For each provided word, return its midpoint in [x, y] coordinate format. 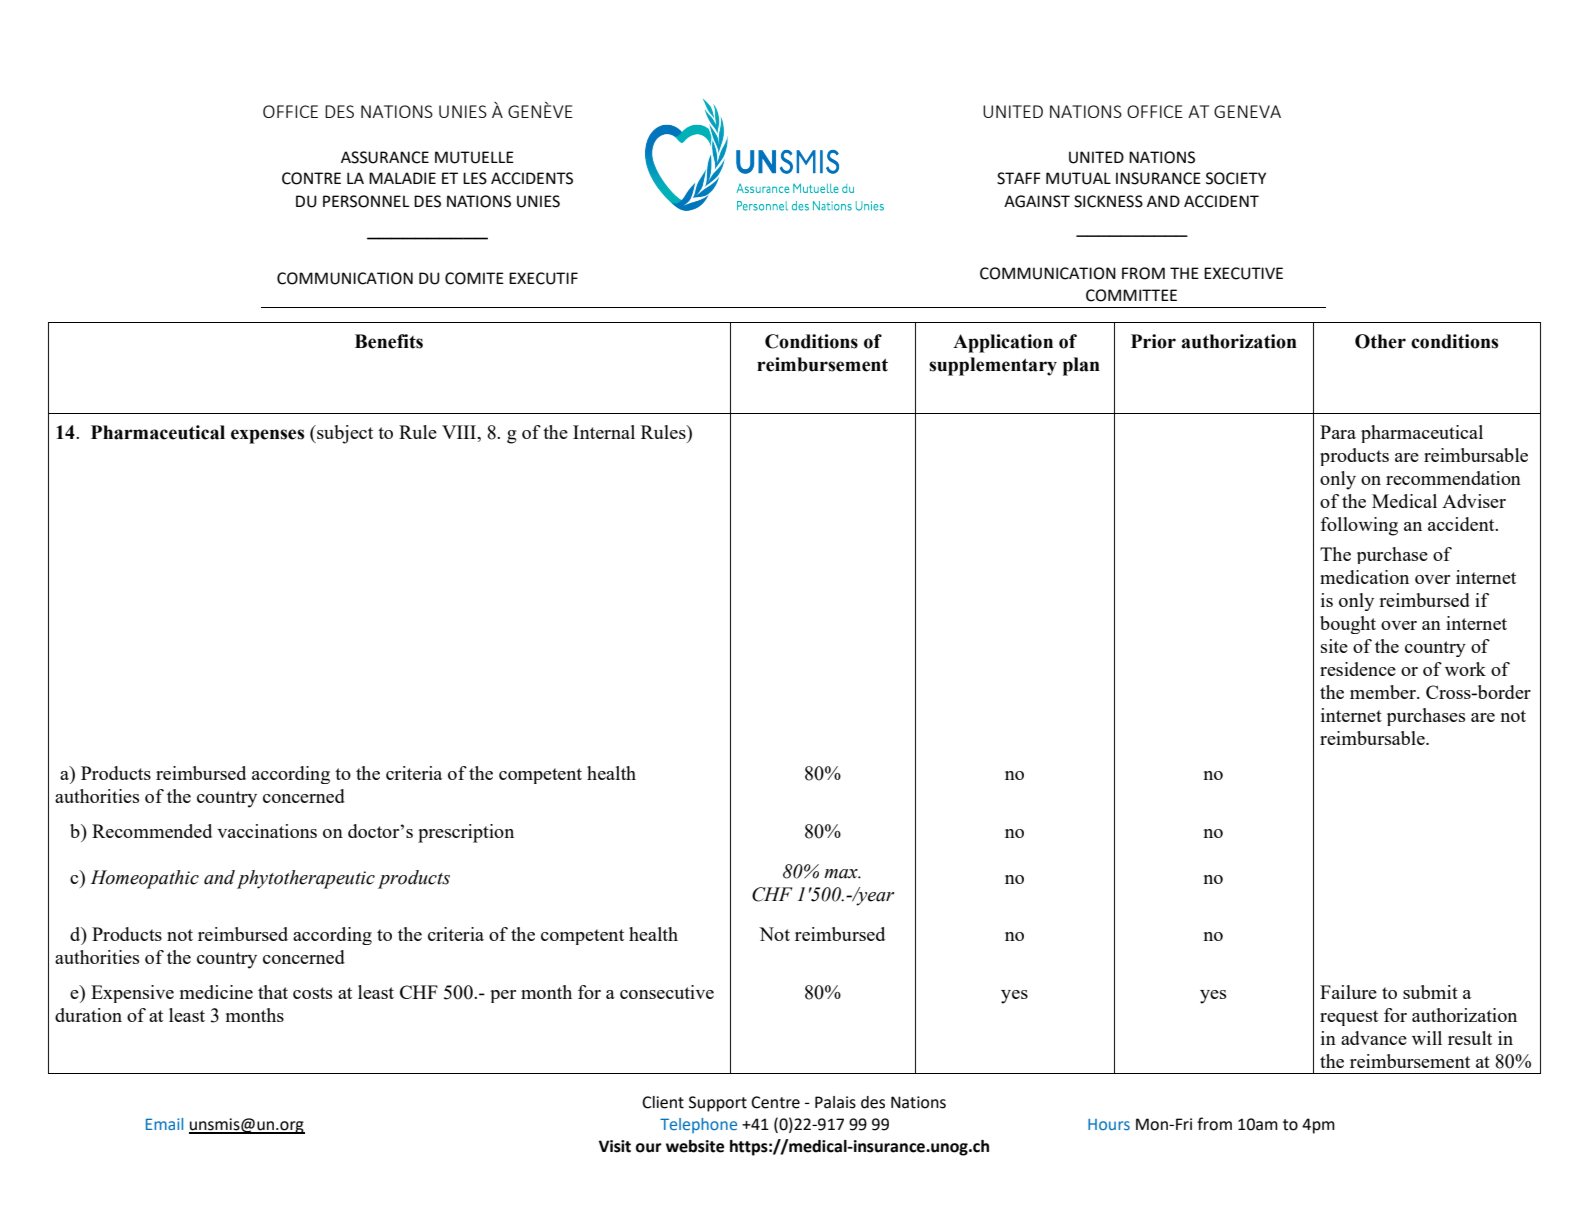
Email [164, 1124]
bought [1348, 625]
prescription [466, 833]
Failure [1348, 992]
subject [344, 434]
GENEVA [1247, 111]
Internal [604, 432]
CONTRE [311, 178]
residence [1358, 669]
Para [1338, 432]
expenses [267, 436]
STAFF [1019, 178]
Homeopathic [145, 879]
